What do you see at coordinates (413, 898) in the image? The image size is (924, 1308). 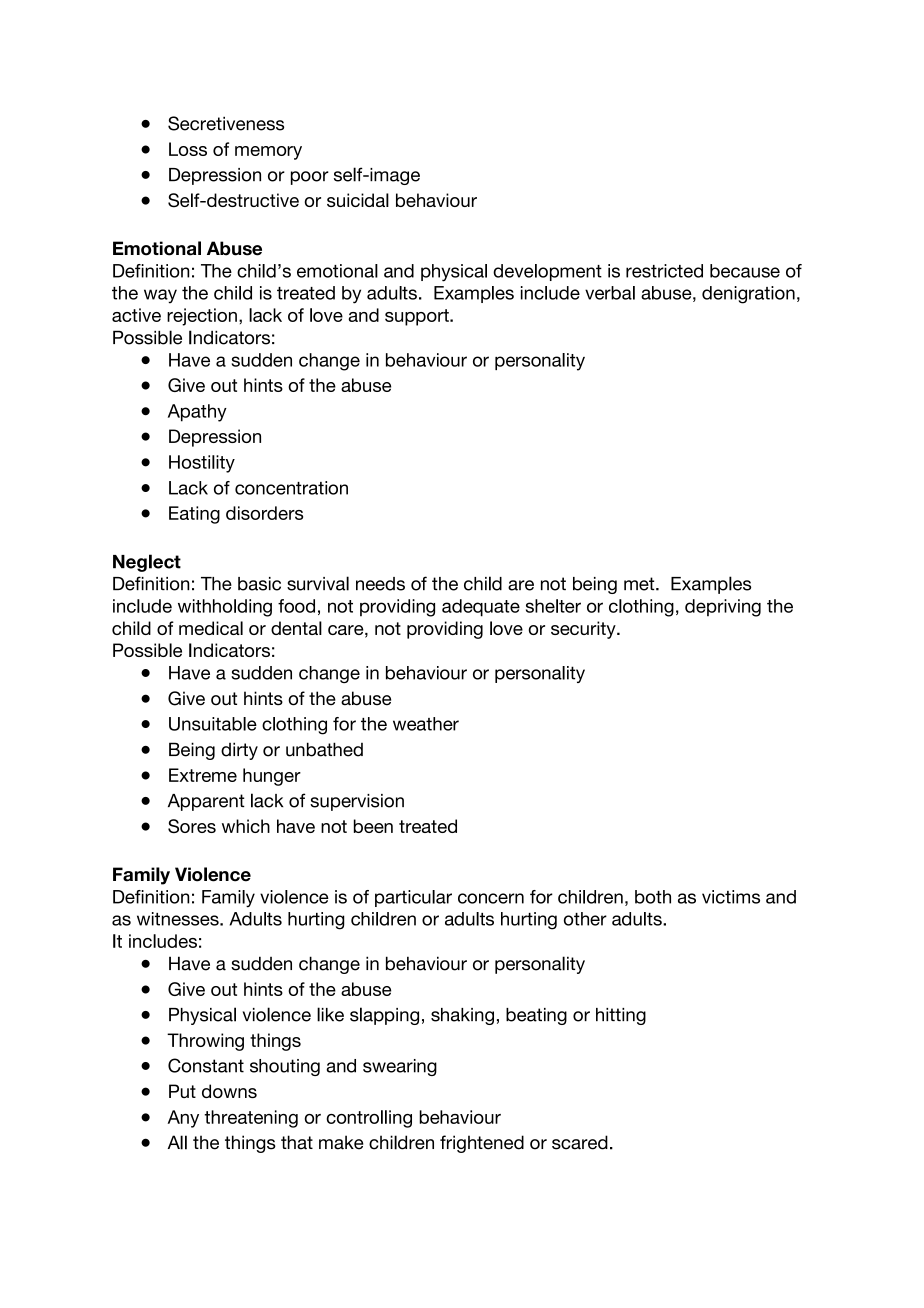 I see `particular` at bounding box center [413, 898].
